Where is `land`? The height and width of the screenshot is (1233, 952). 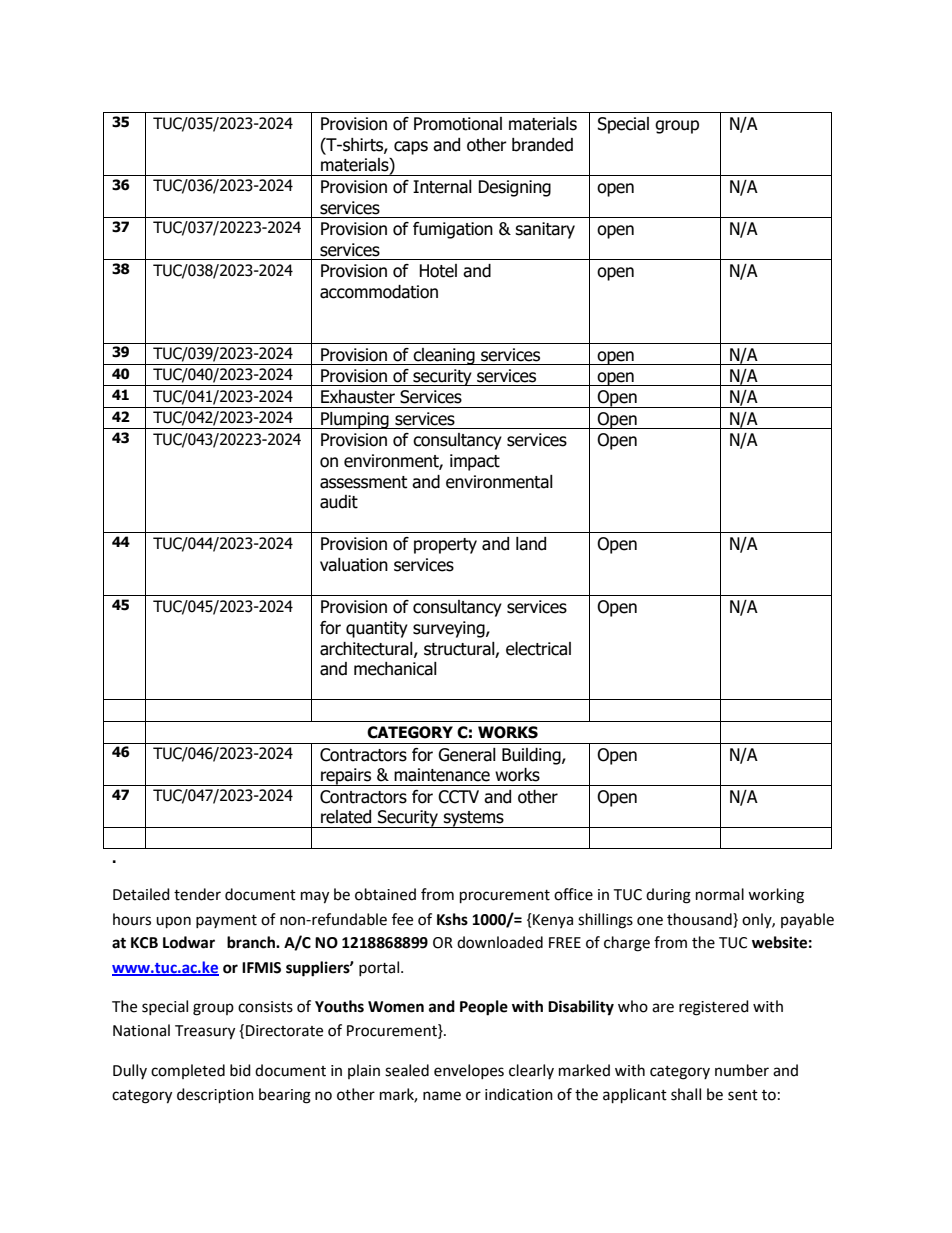
land is located at coordinates (531, 544).
